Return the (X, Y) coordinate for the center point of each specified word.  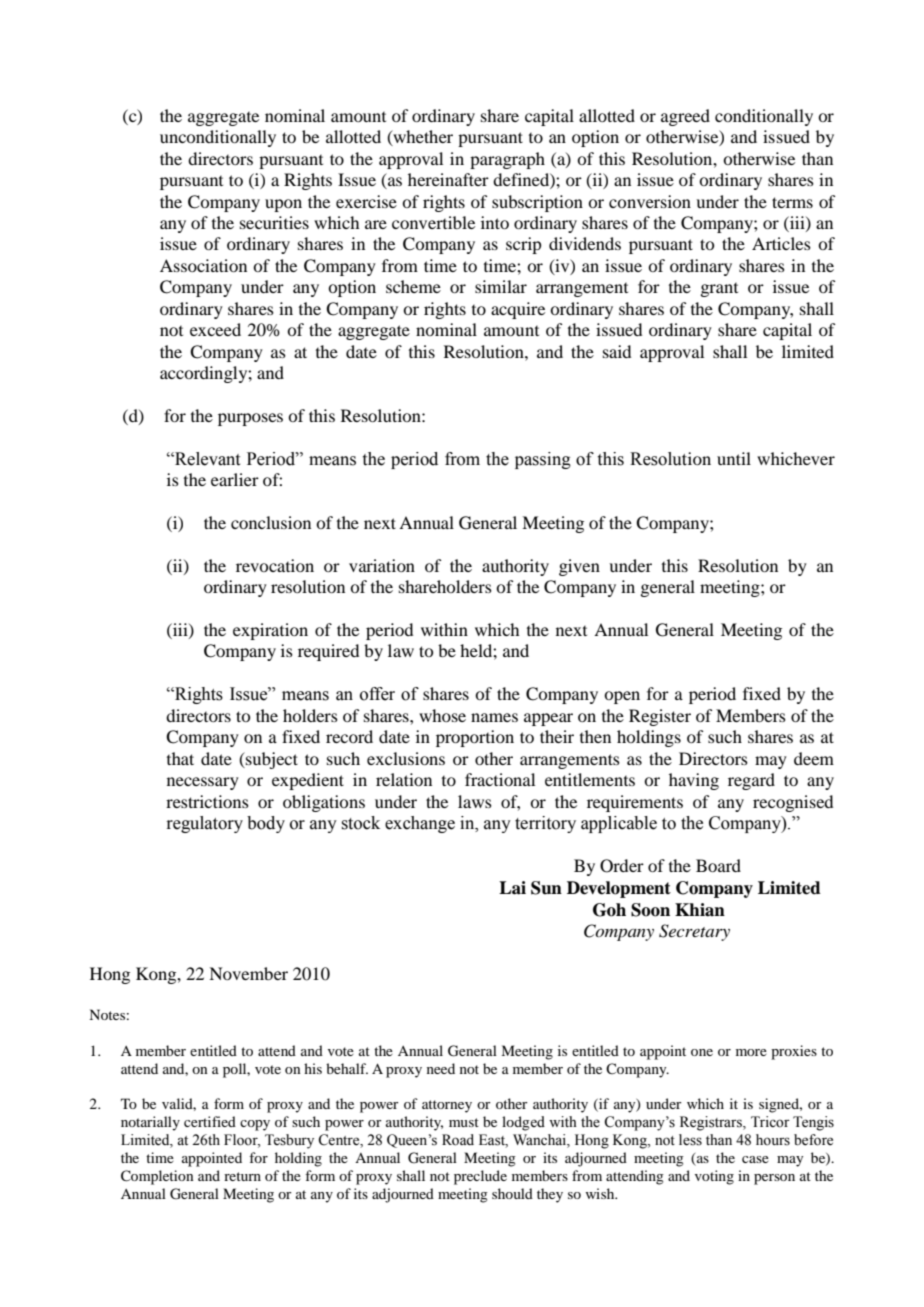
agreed (685, 117)
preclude (480, 1177)
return (242, 1176)
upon (283, 205)
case (755, 1159)
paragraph (507, 160)
